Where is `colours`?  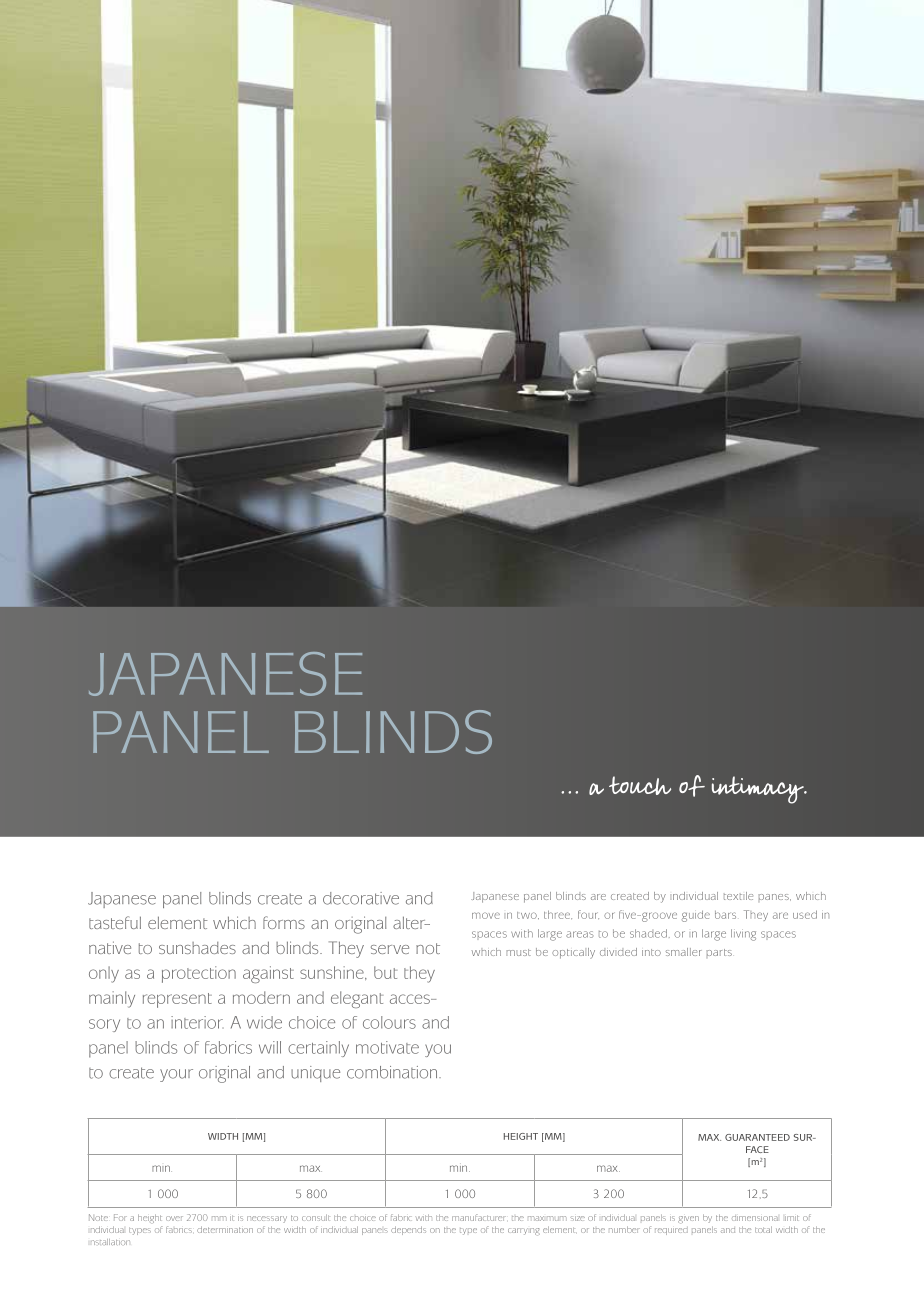
colours is located at coordinates (389, 1022).
